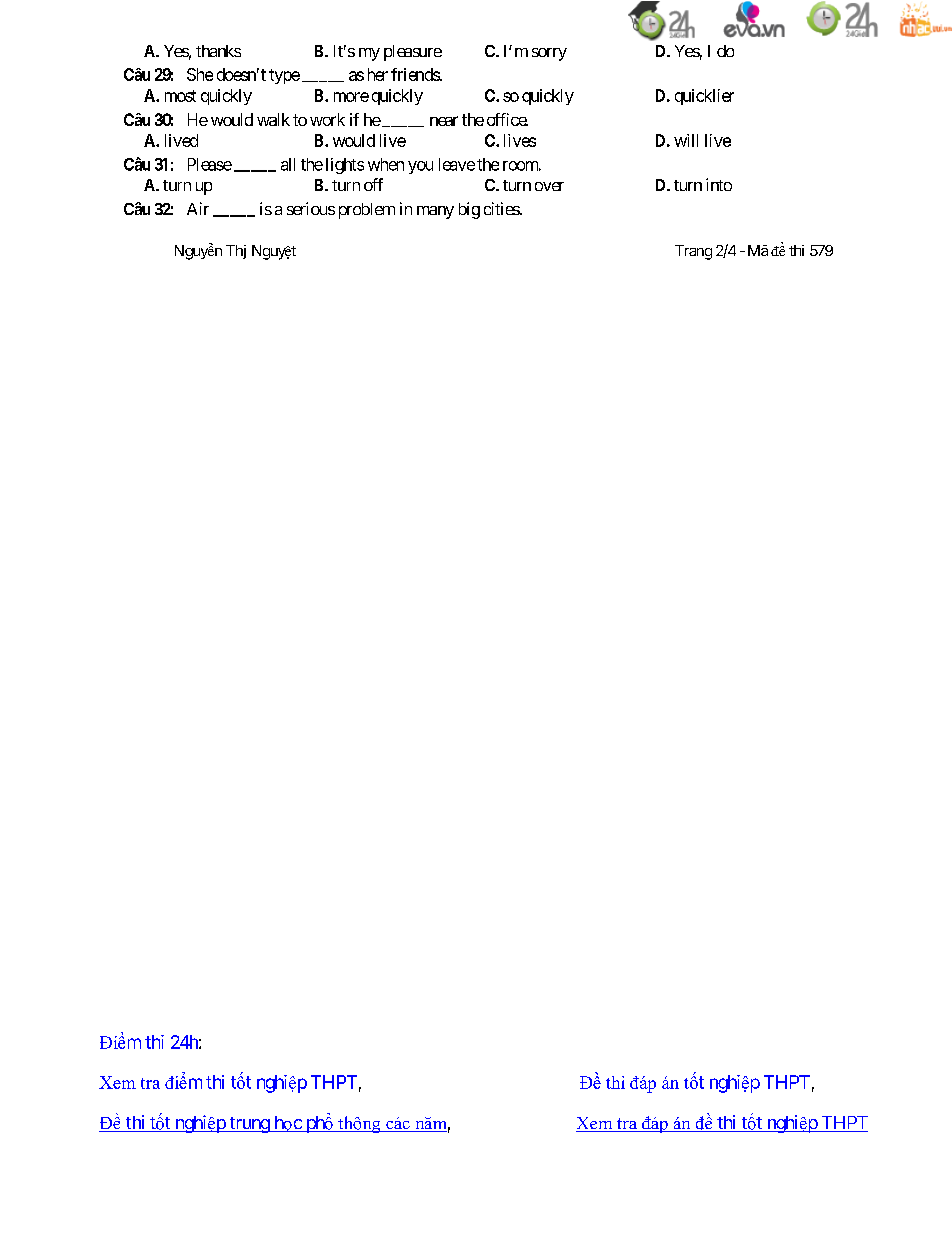 The height and width of the page is (1233, 952). I want to click on trung, so click(249, 1125).
